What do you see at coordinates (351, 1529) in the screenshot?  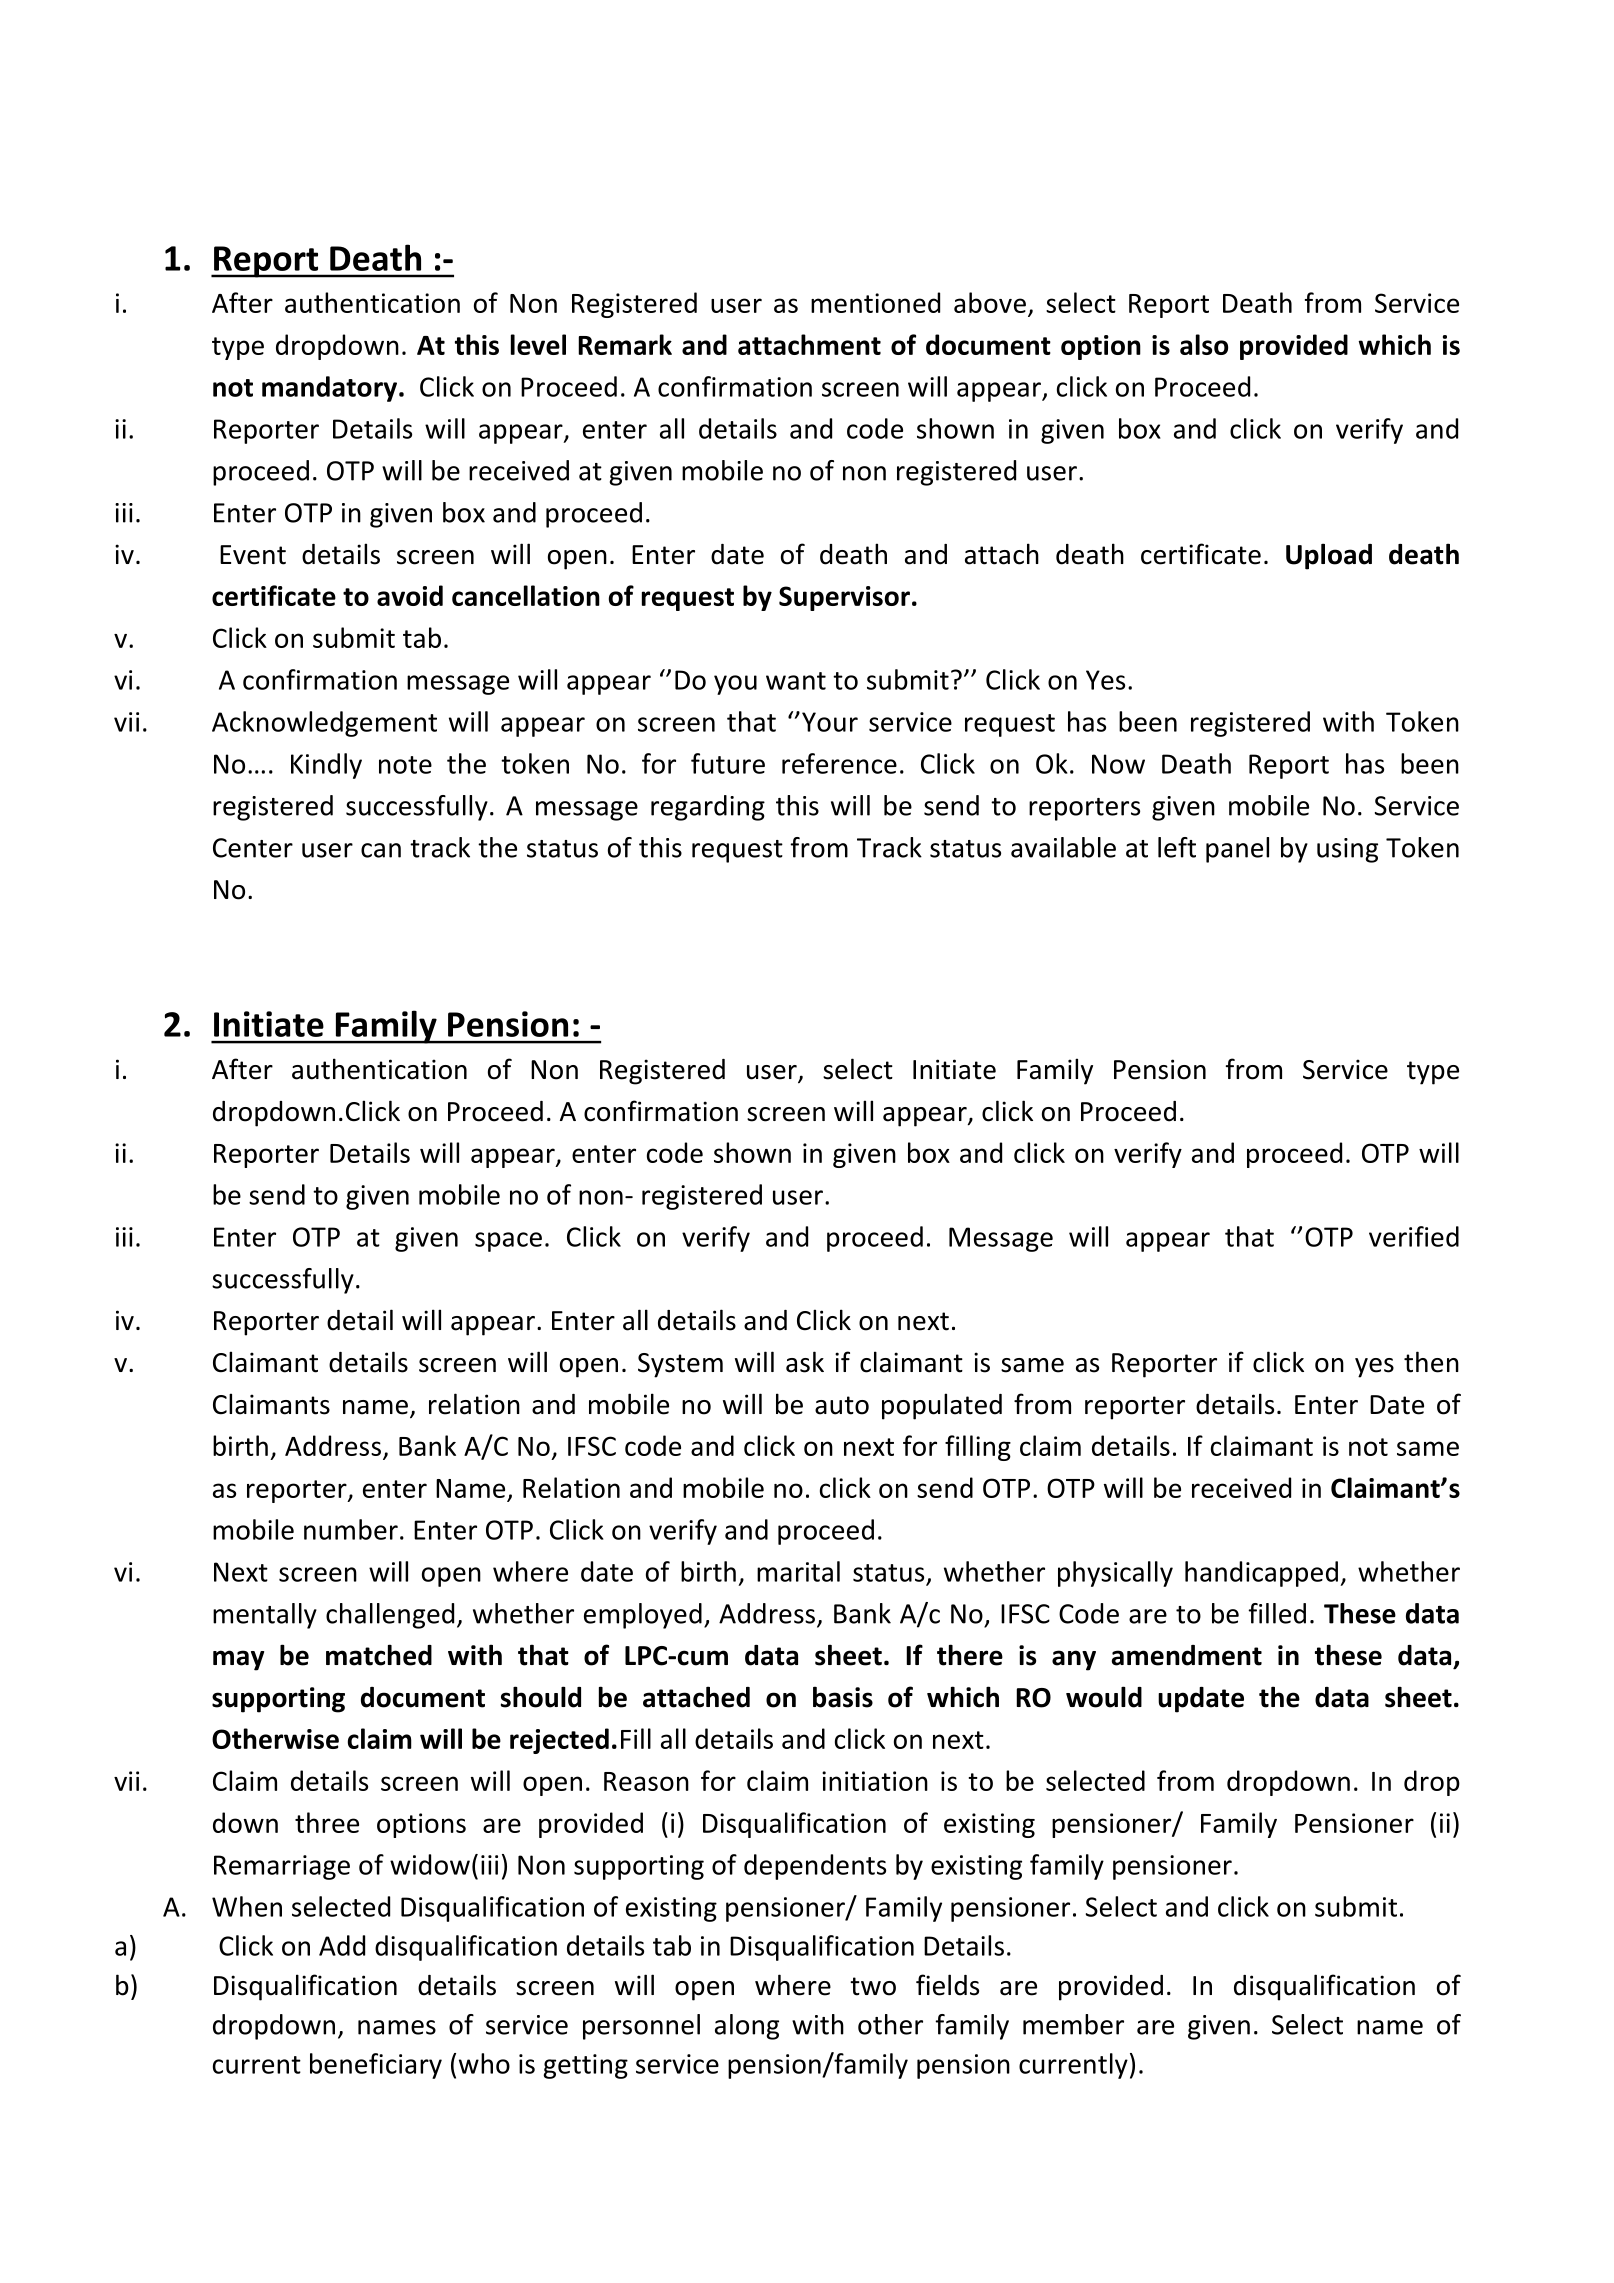 I see `number` at bounding box center [351, 1529].
